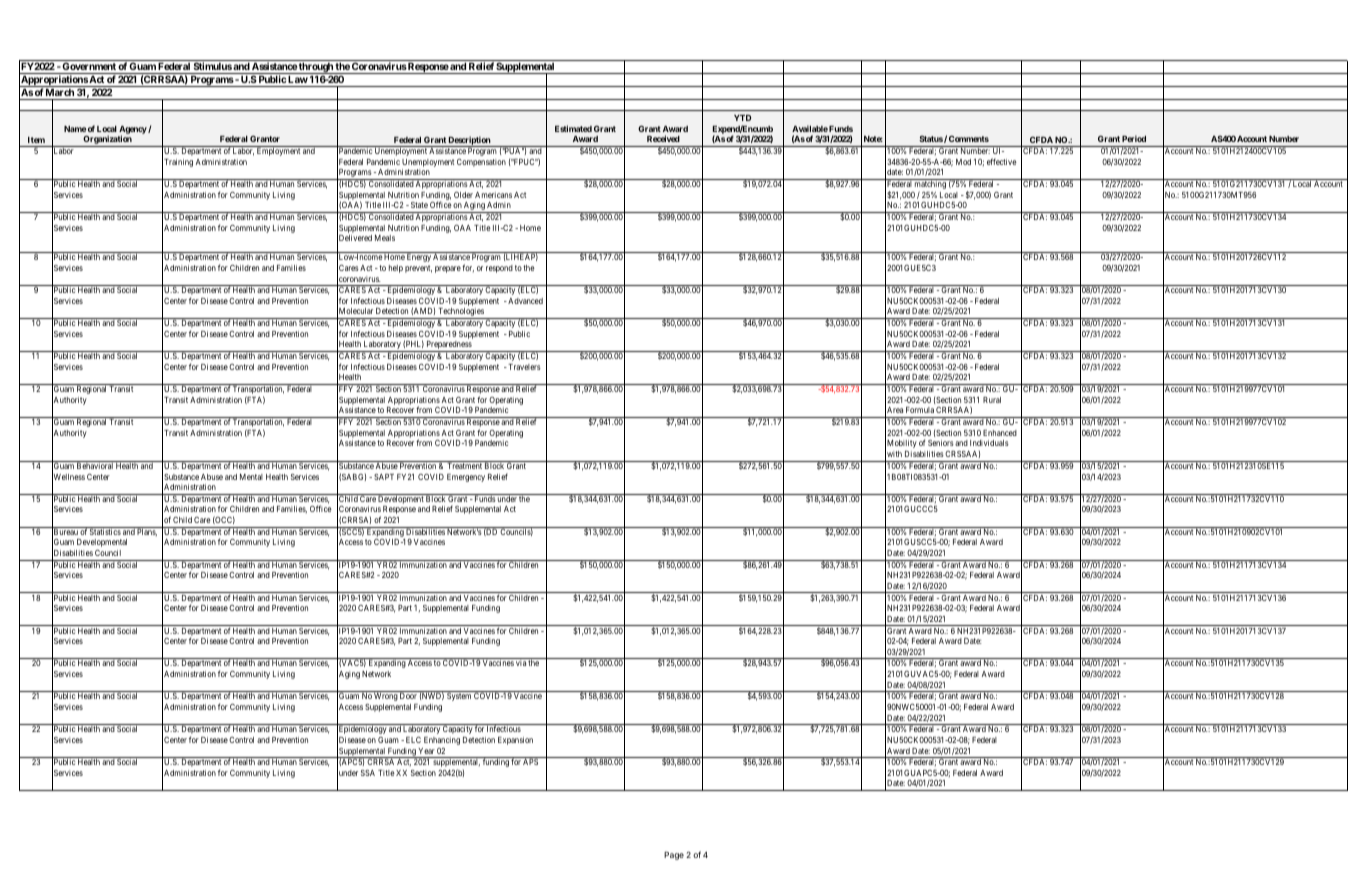 This screenshot has height=887, width=1372. Describe the element at coordinates (68, 477) in the screenshot. I see `Wellness` at that location.
